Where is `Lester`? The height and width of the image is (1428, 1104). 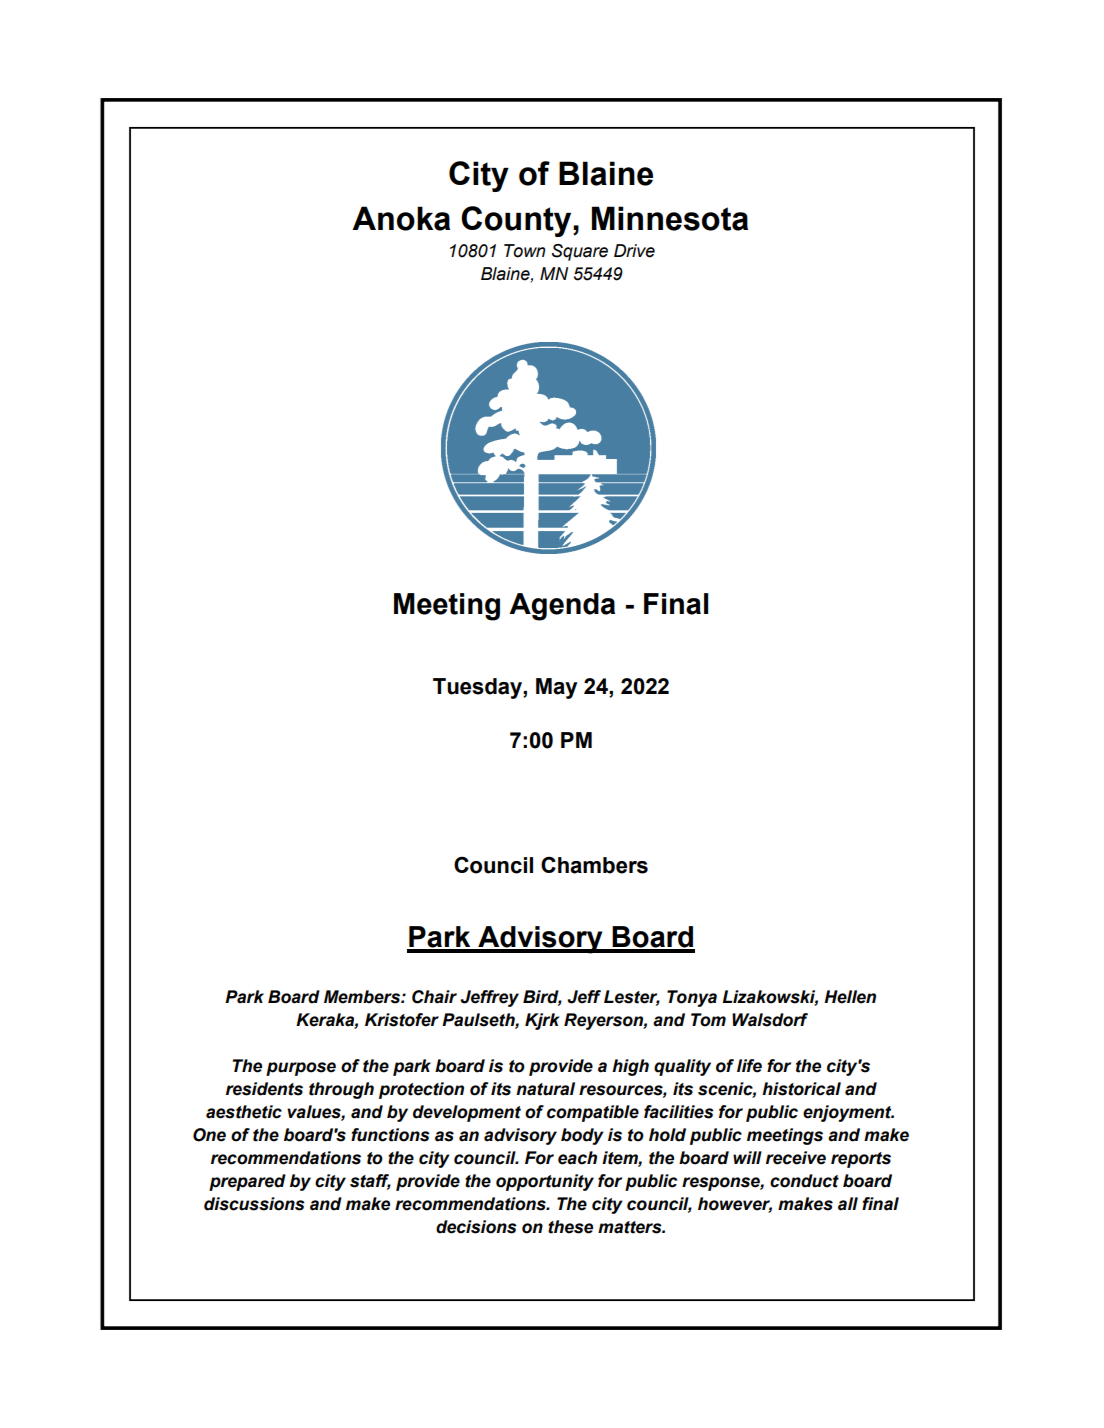 Lester is located at coordinates (632, 998).
